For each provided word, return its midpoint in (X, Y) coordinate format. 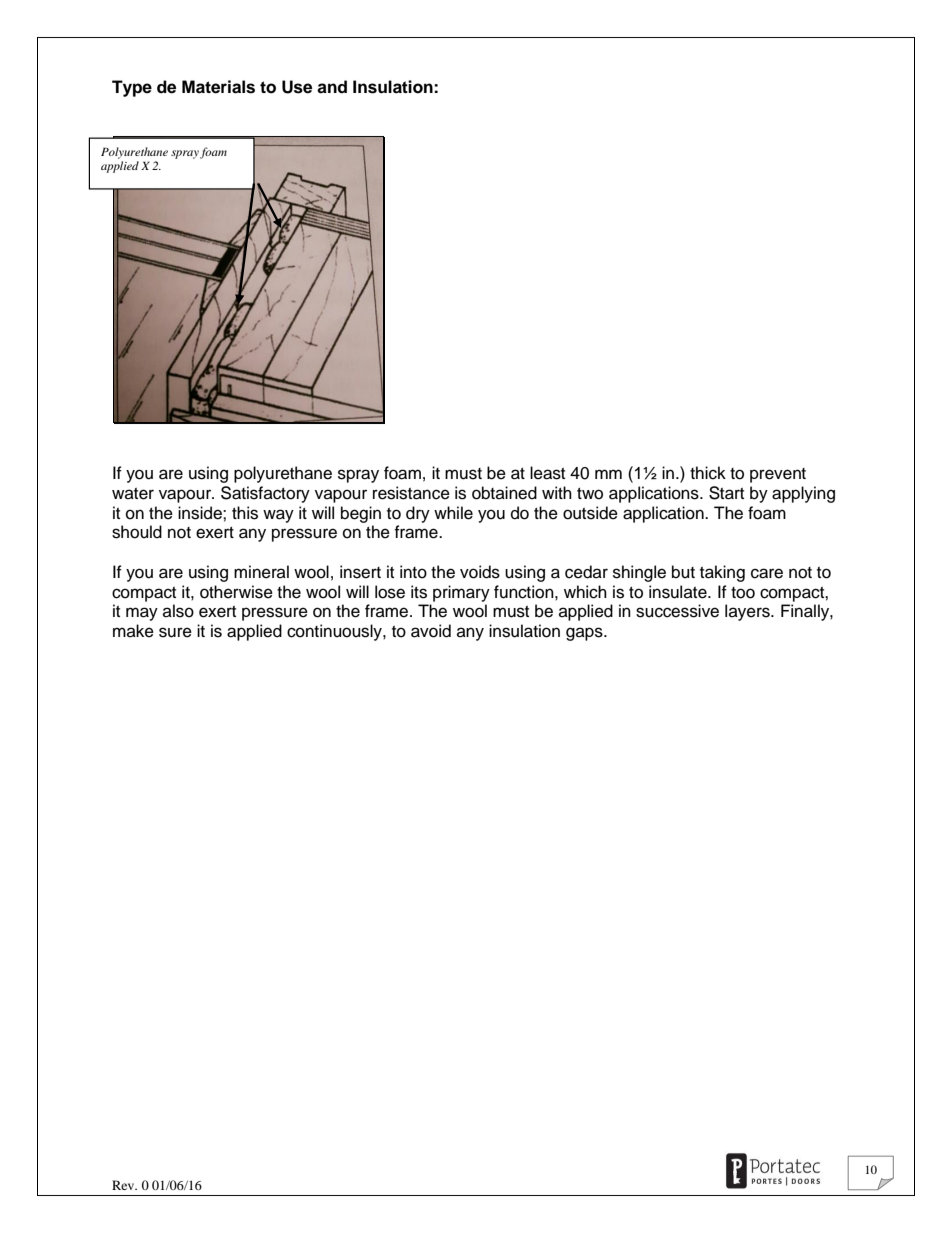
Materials (218, 87)
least (547, 473)
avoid (431, 631)
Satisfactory (265, 494)
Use (297, 87)
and (332, 87)
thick (708, 473)
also (178, 611)
